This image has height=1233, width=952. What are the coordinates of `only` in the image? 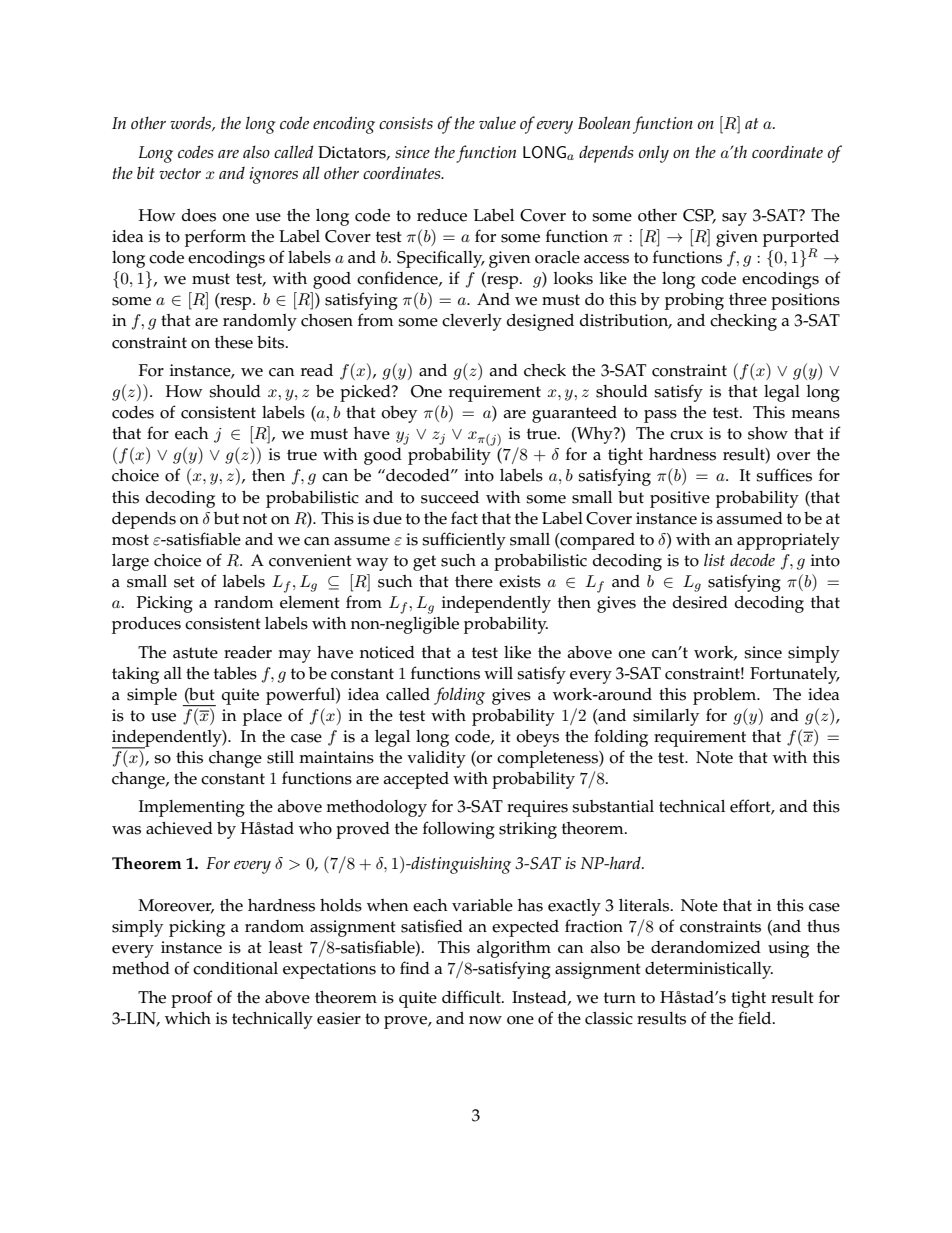 It's located at (654, 154).
